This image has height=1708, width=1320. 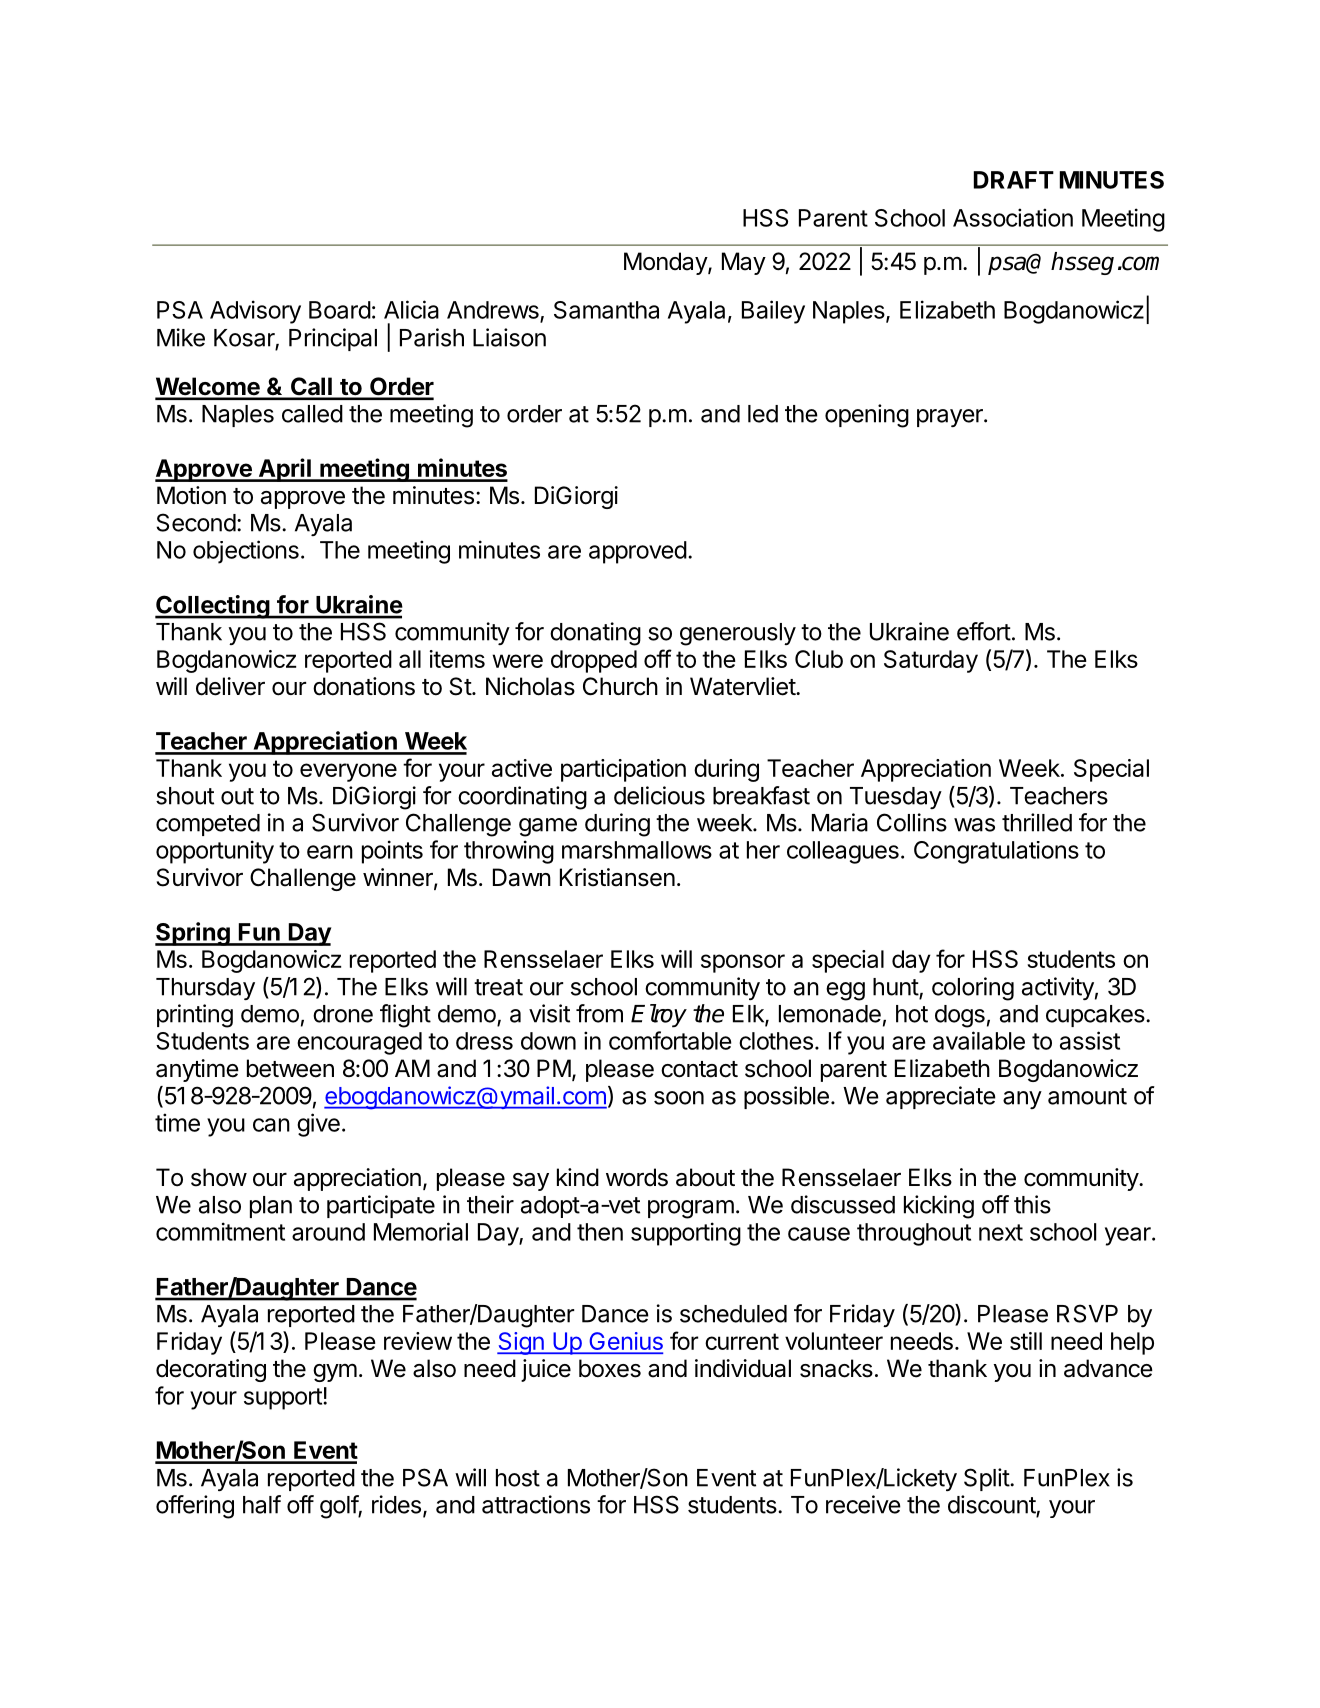 What do you see at coordinates (213, 607) in the image?
I see `Collecting` at bounding box center [213, 607].
